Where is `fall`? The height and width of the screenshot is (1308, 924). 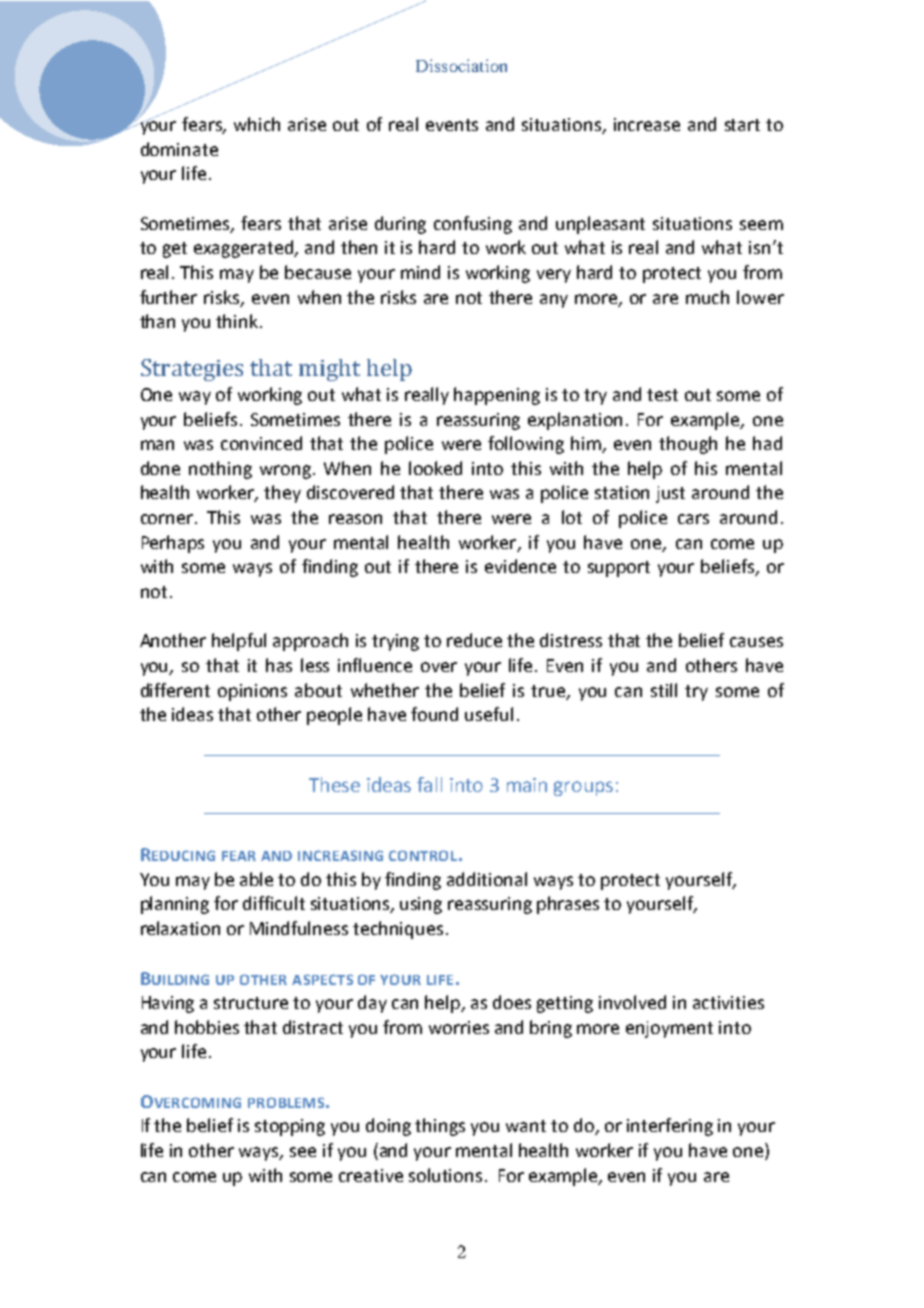
fall is located at coordinates (429, 784).
